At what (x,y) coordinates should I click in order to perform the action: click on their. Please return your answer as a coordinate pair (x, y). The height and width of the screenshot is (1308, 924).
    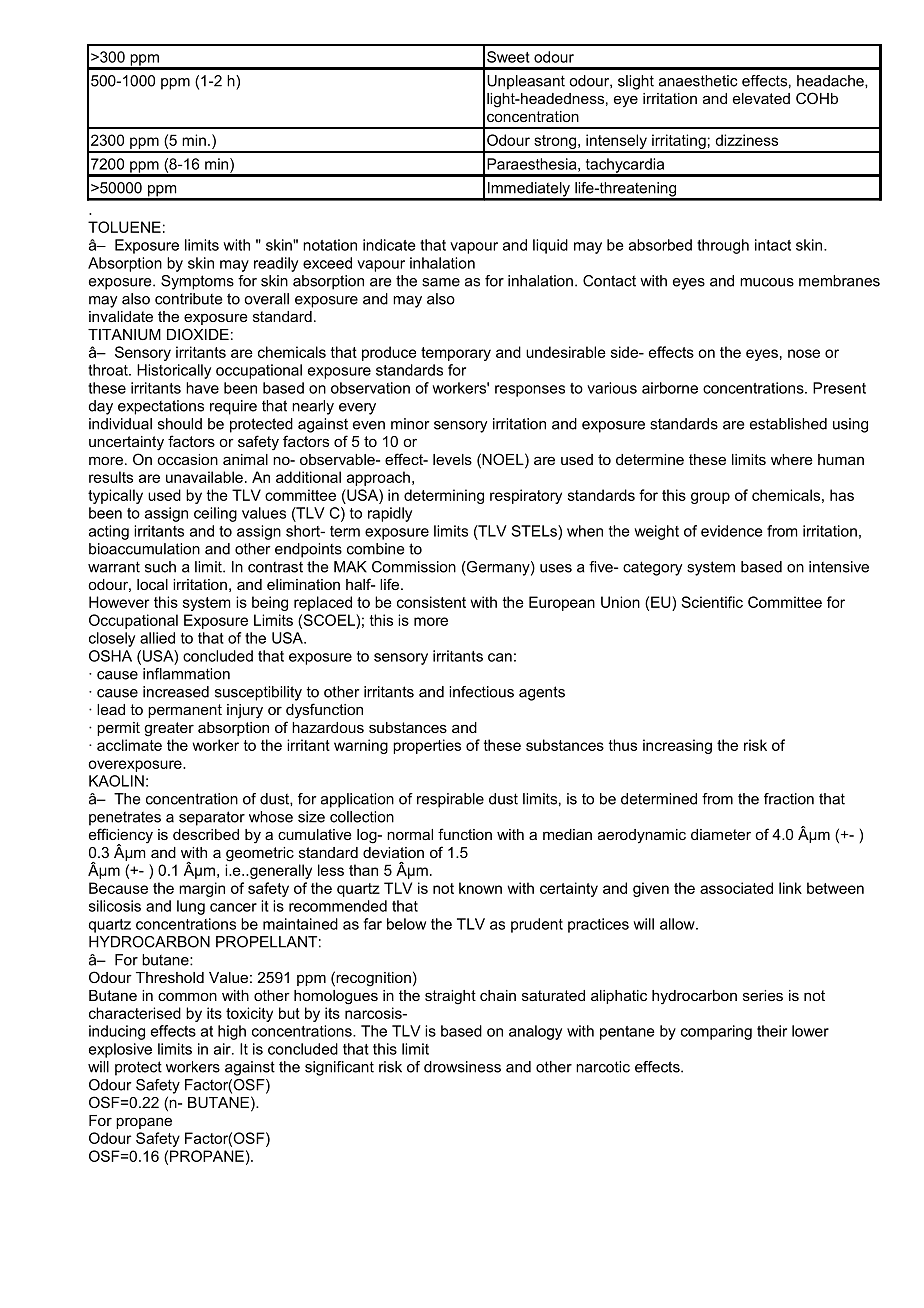
    Looking at the image, I should click on (772, 1031).
